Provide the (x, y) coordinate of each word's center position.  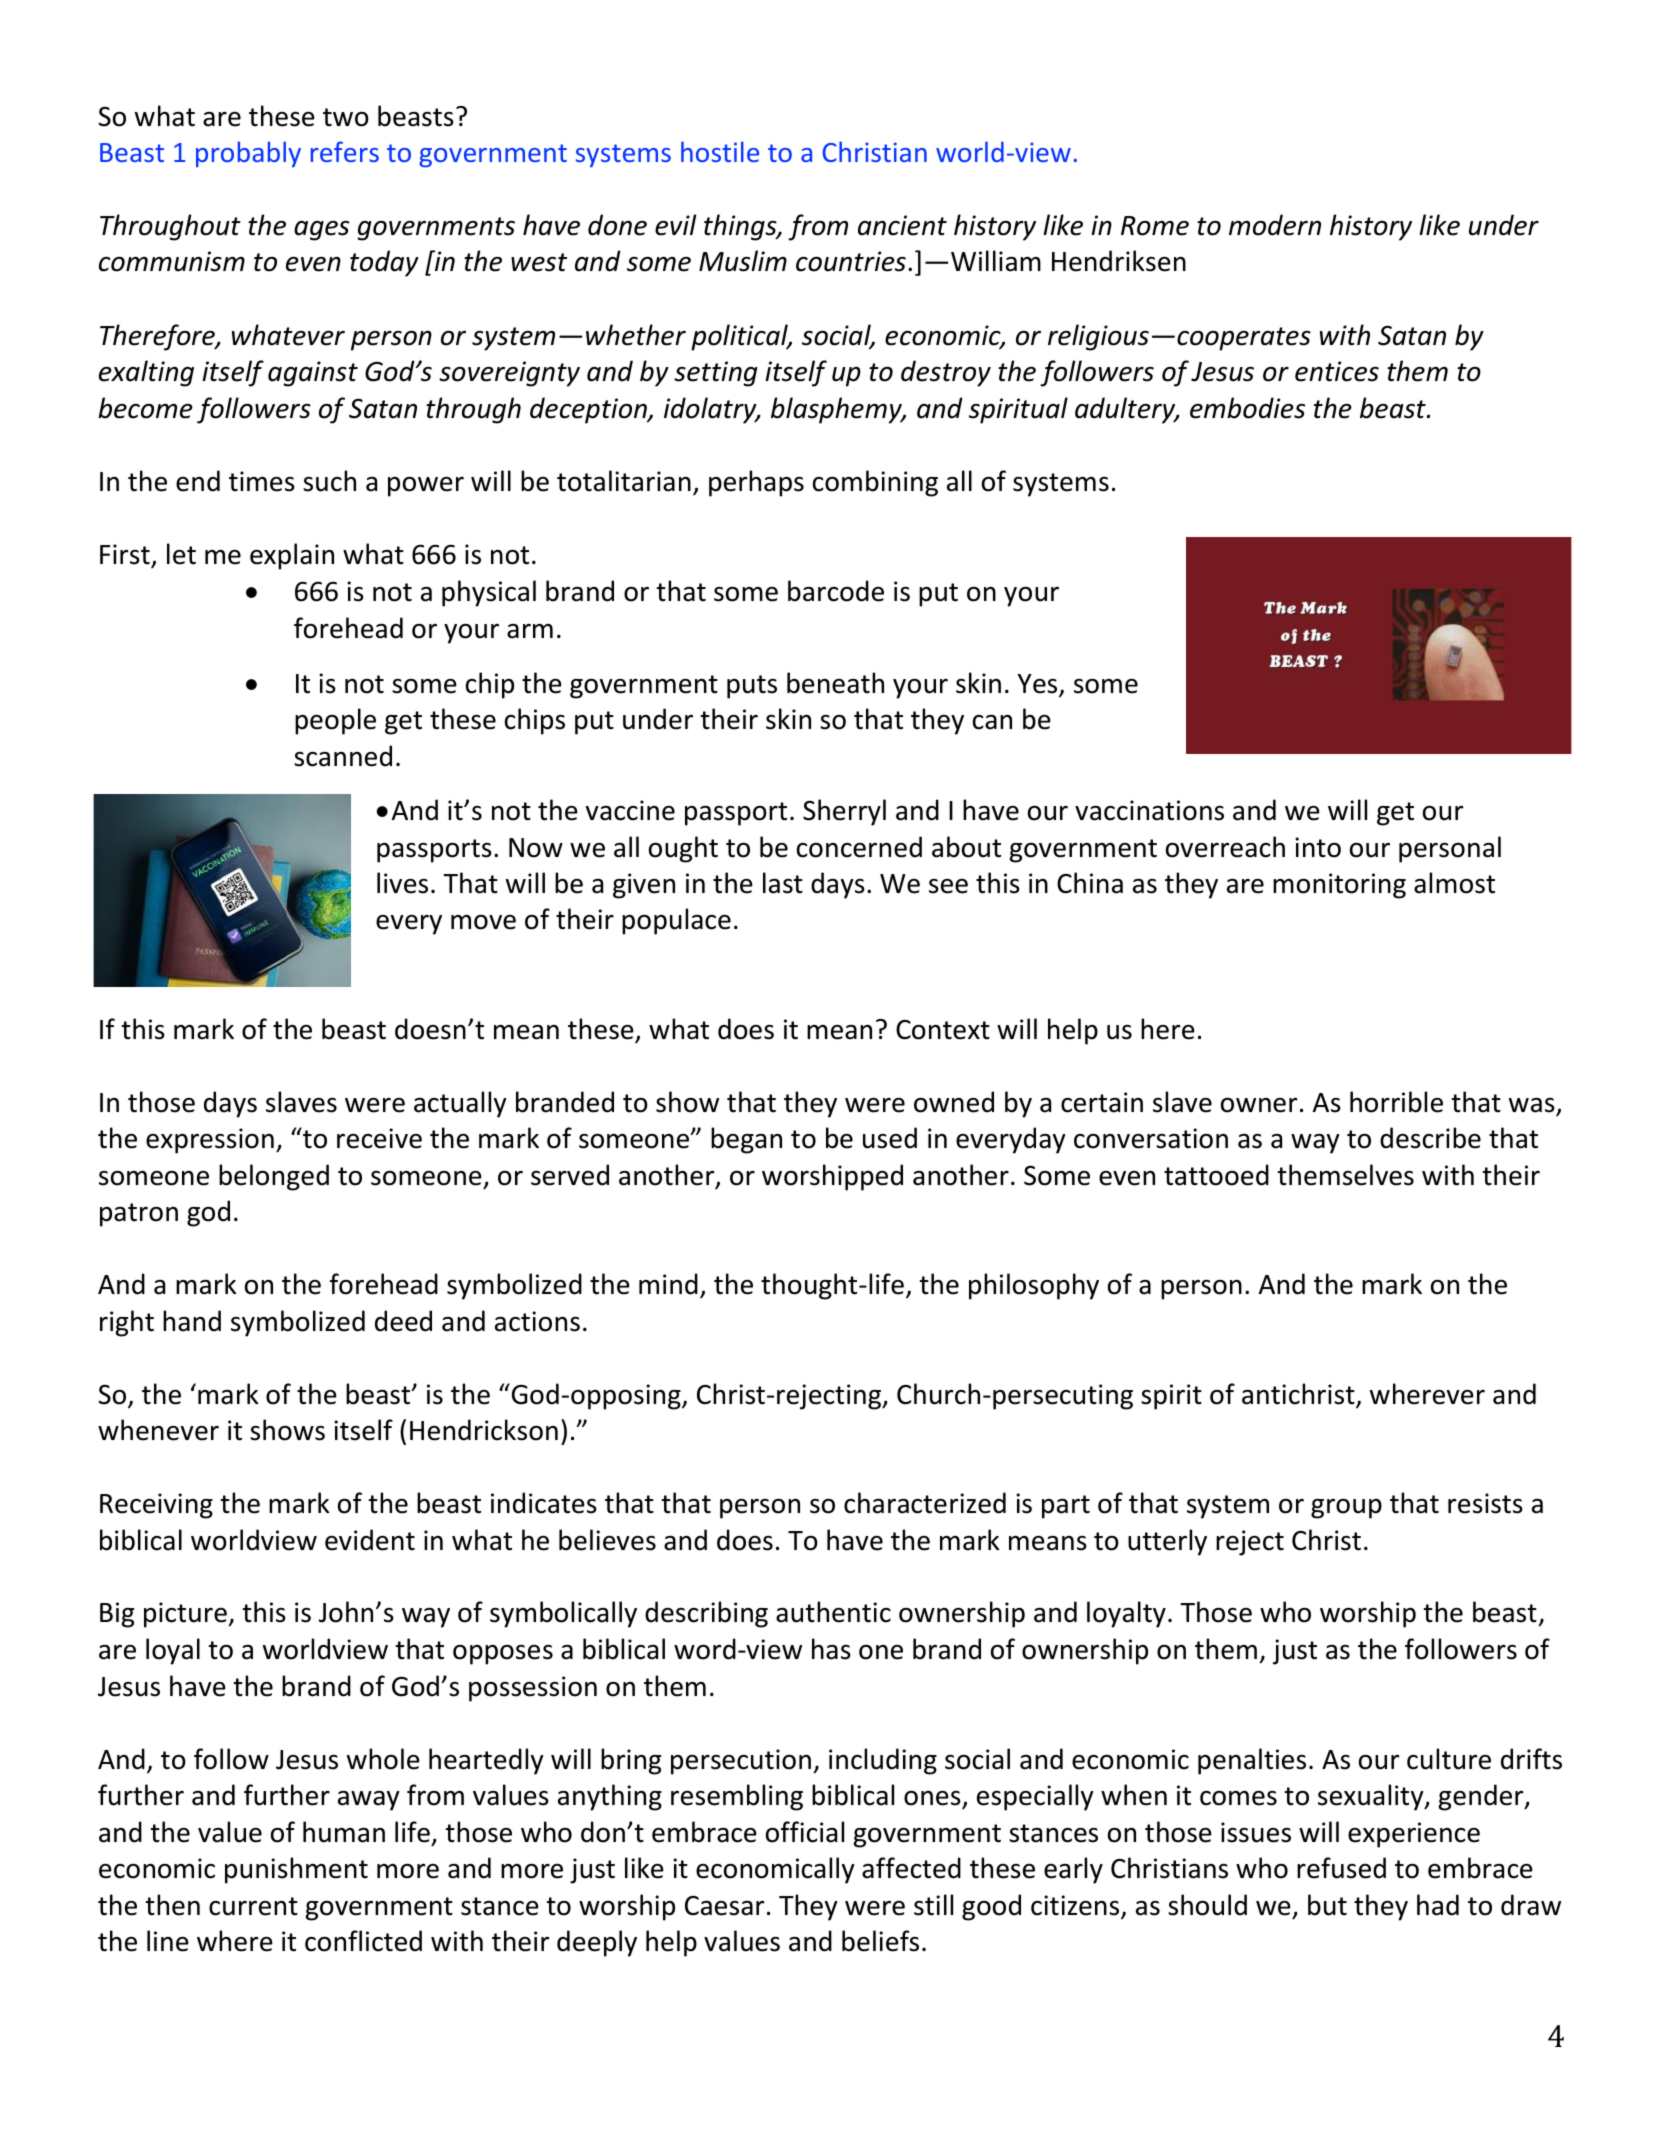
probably (248, 154)
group (1346, 1509)
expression (210, 1141)
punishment (296, 1870)
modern (1275, 225)
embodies (1247, 408)
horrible (1396, 1102)
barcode (836, 591)
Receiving (156, 1506)
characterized (925, 1503)
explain (292, 556)
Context (943, 1030)
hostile (720, 151)
